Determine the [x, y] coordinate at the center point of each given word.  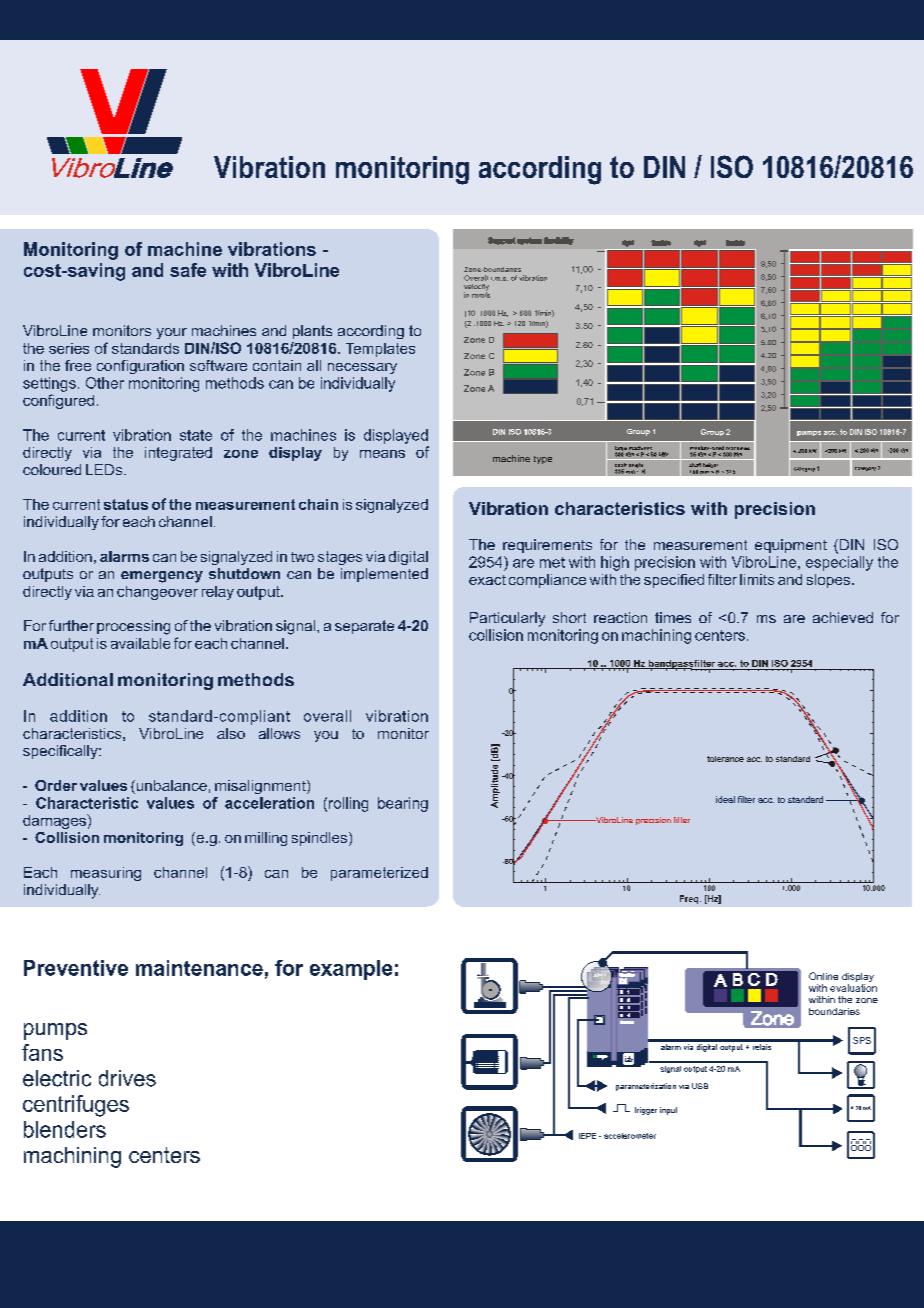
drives [127, 1078]
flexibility [559, 241]
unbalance [170, 787]
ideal [725, 799]
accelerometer [630, 1136]
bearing [403, 804]
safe [188, 270]
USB [700, 1086]
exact [487, 580]
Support [502, 241]
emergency [162, 577]
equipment [791, 546]
